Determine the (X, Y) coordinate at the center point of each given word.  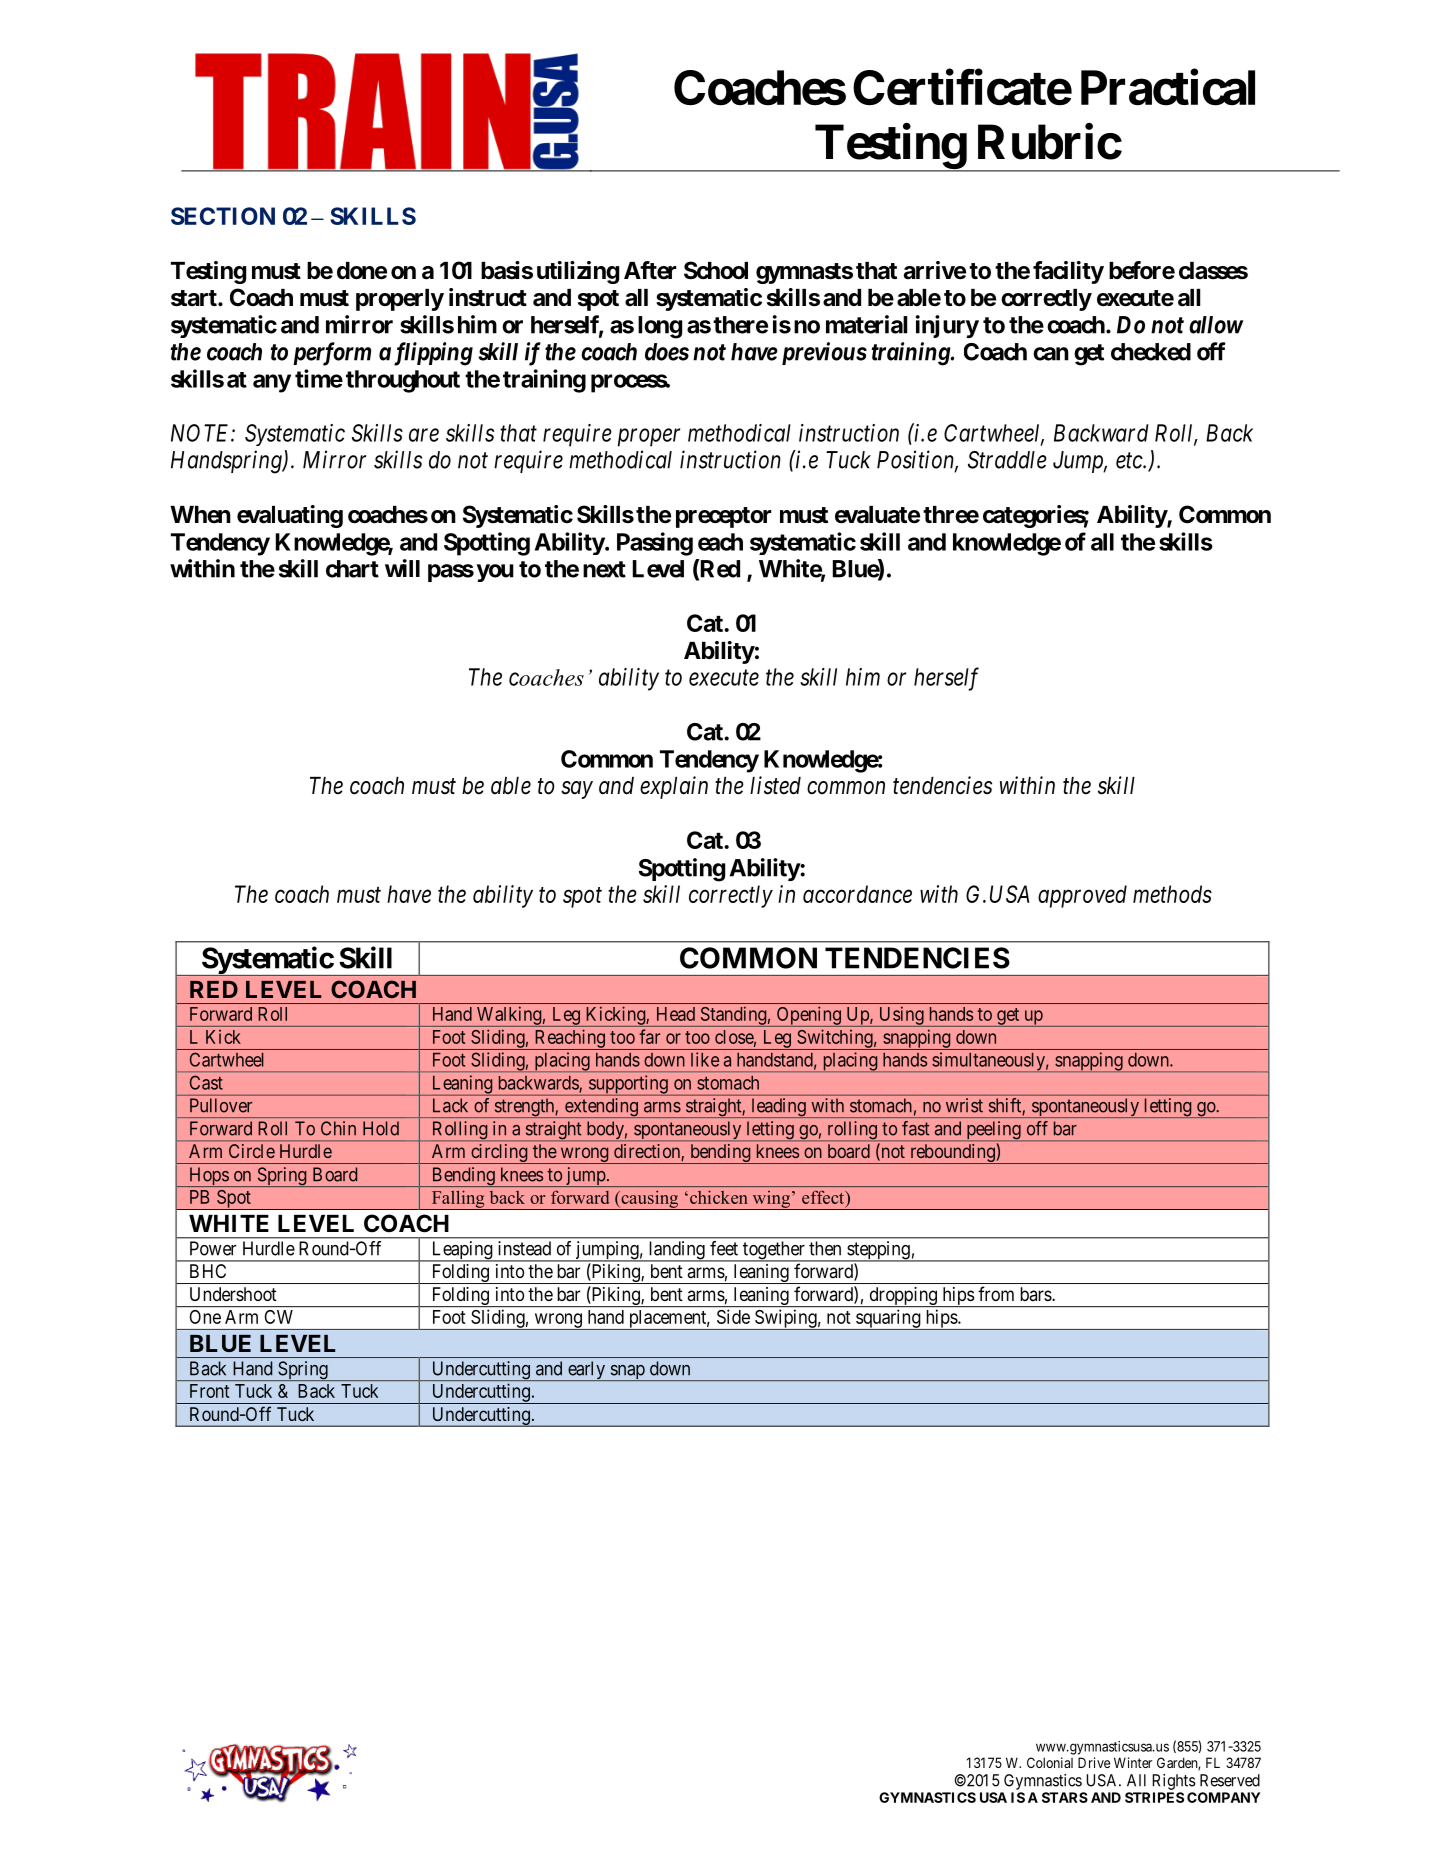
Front (210, 1391)
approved (1082, 896)
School (716, 270)
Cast (206, 1082)
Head (676, 1014)
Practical (1168, 88)
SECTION (223, 216)
